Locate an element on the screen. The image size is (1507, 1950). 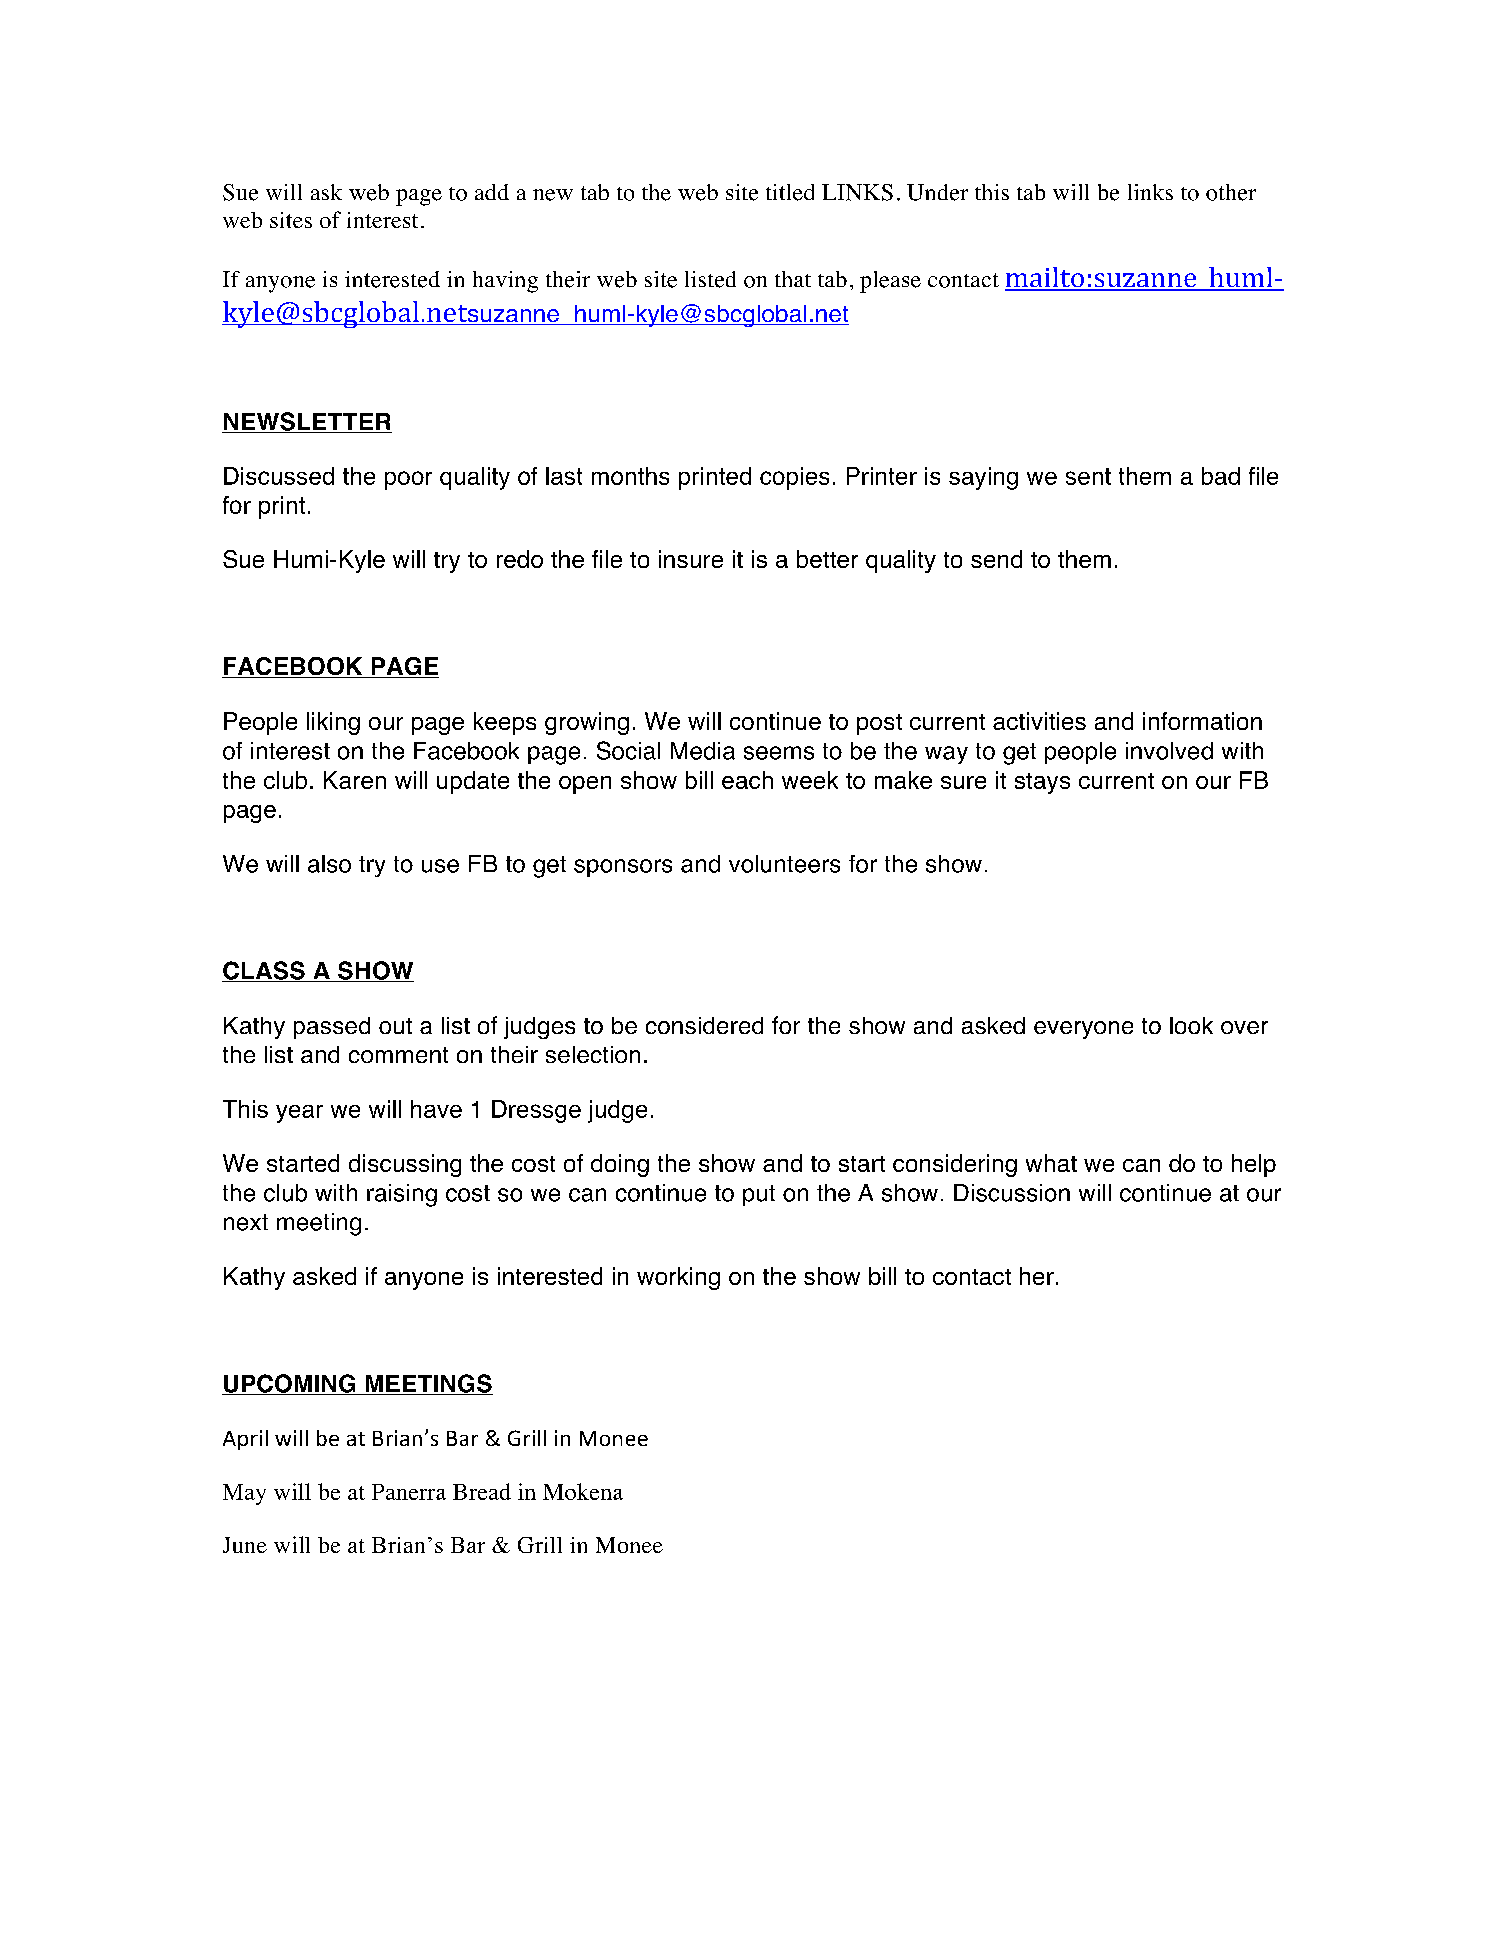
considered is located at coordinates (704, 1025).
